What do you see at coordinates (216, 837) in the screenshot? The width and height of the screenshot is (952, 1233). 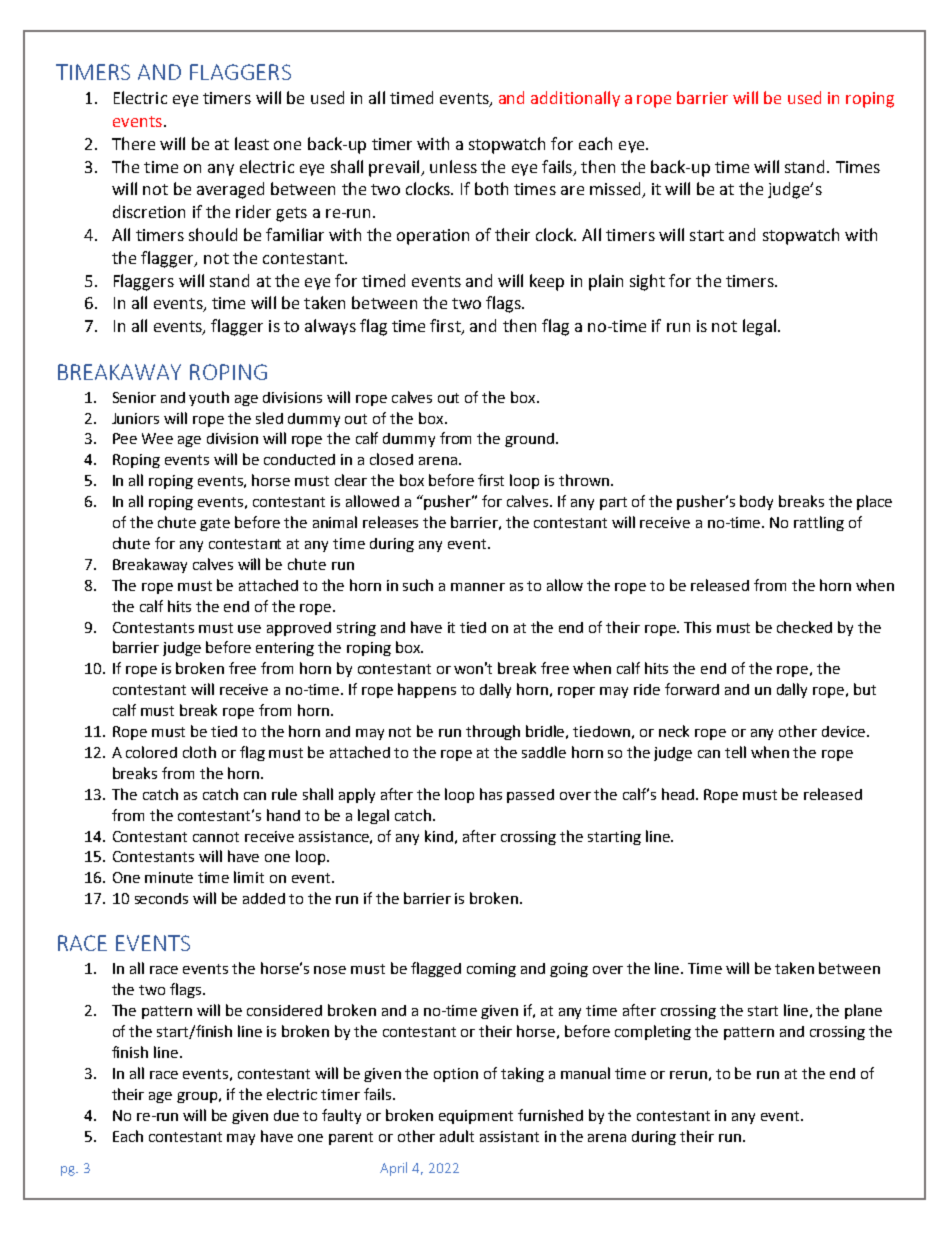 I see `cannot` at bounding box center [216, 837].
